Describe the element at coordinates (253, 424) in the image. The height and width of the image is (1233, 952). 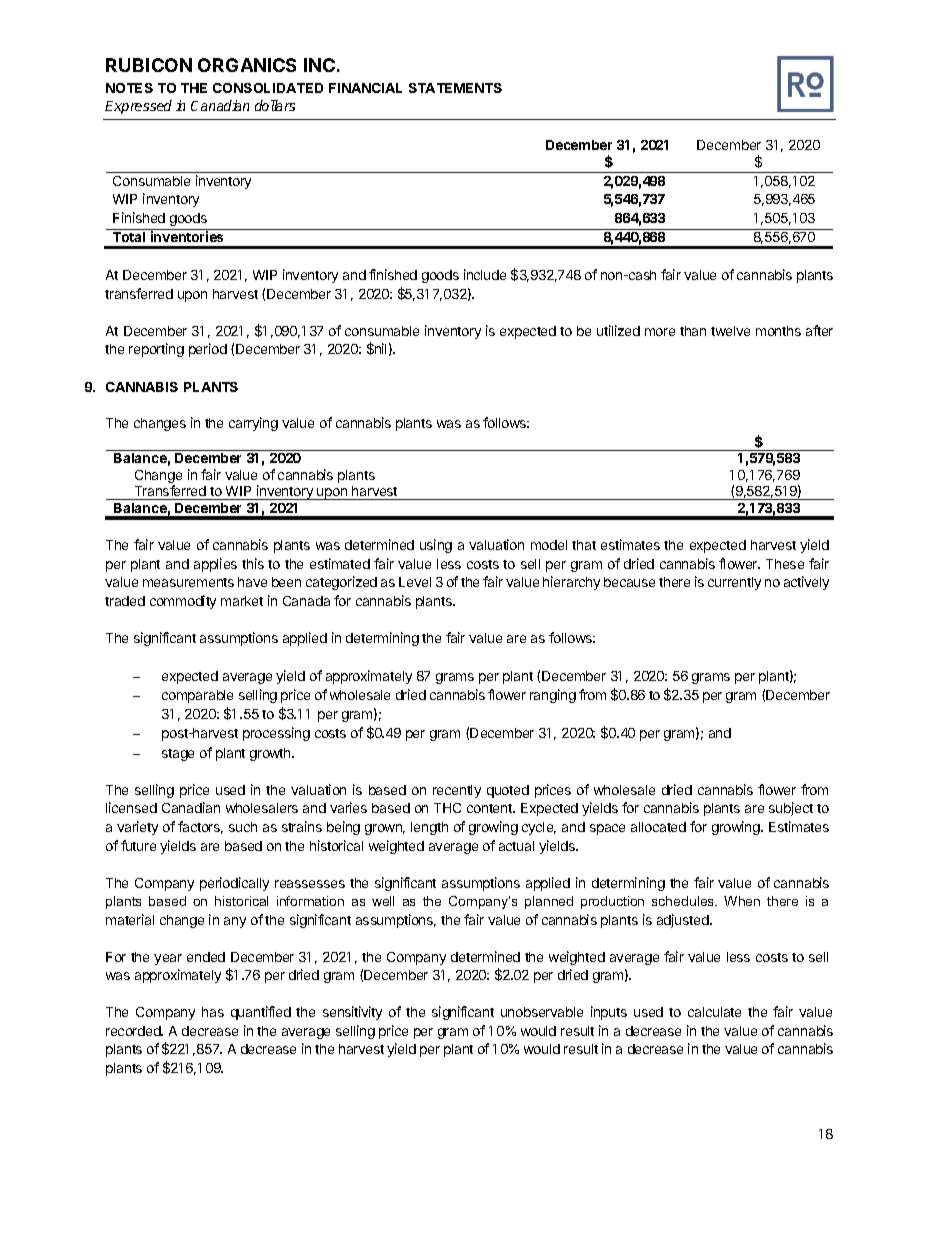
I see `carrying` at that location.
